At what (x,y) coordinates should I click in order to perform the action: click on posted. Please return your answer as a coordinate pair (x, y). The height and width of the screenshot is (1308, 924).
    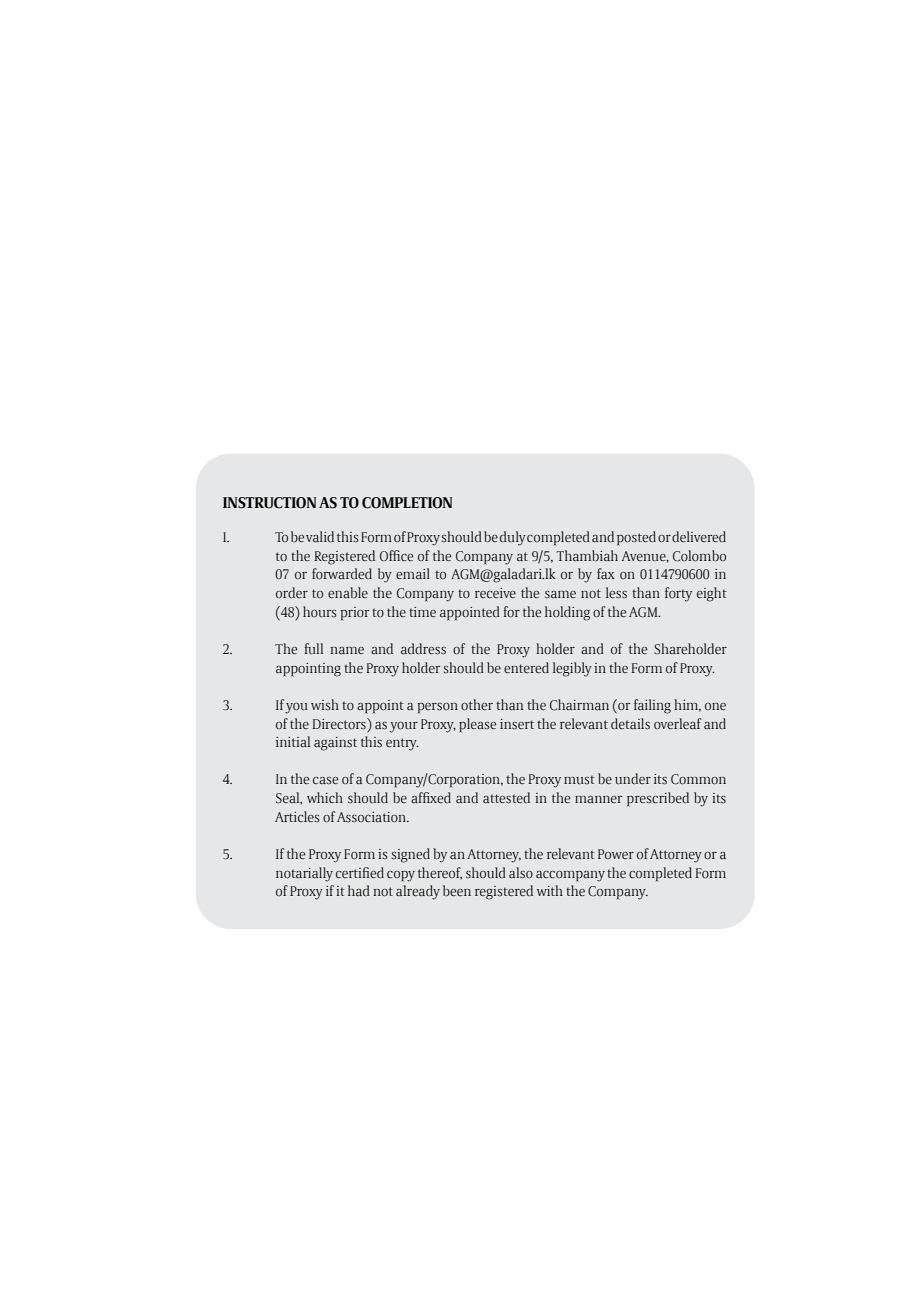
    Looking at the image, I should click on (636, 538).
